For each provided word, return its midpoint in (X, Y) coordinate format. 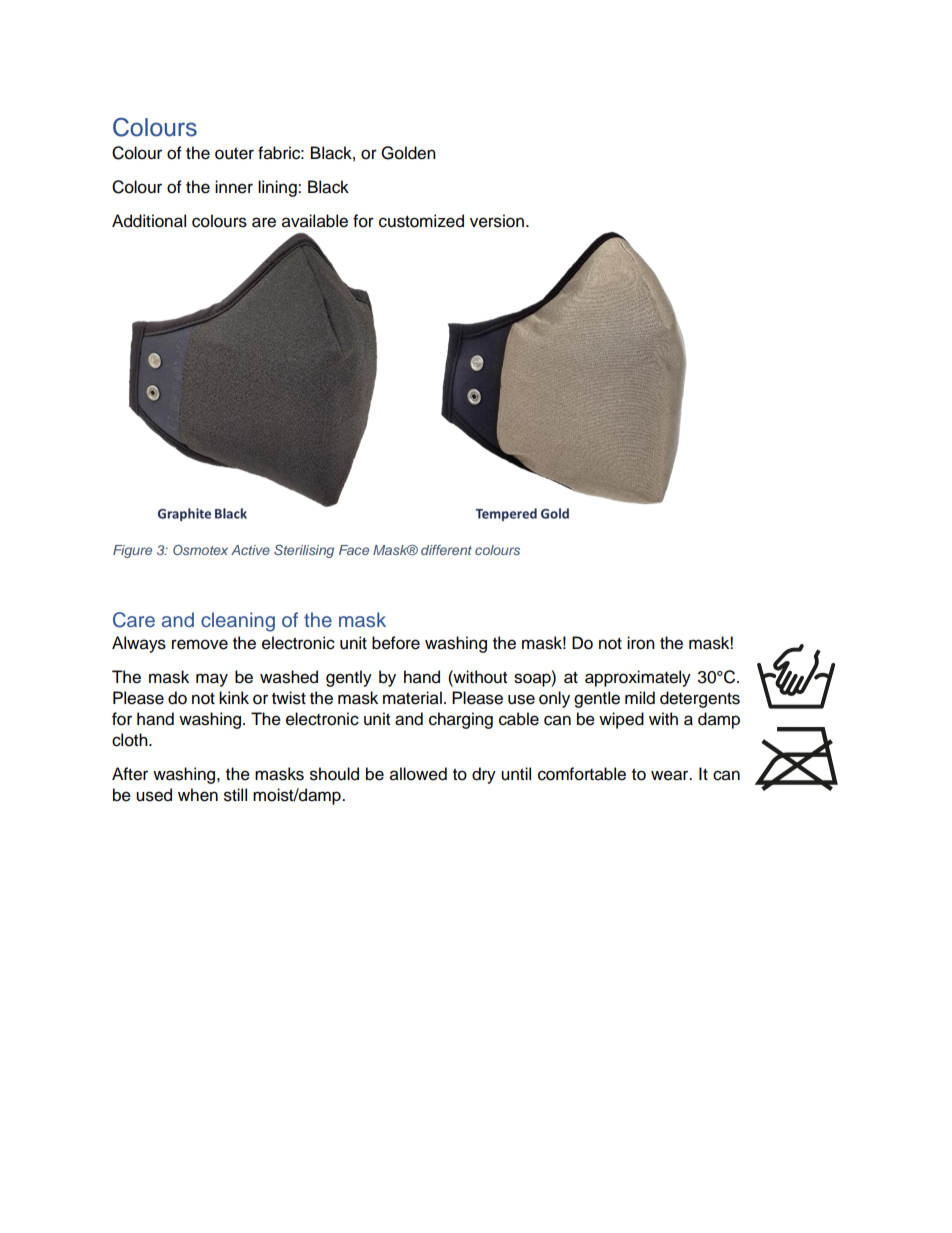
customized (421, 221)
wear (671, 775)
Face (354, 550)
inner (234, 187)
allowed (418, 774)
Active (250, 550)
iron (641, 643)
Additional (149, 221)
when (198, 795)
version (497, 221)
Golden (408, 153)
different (446, 550)
